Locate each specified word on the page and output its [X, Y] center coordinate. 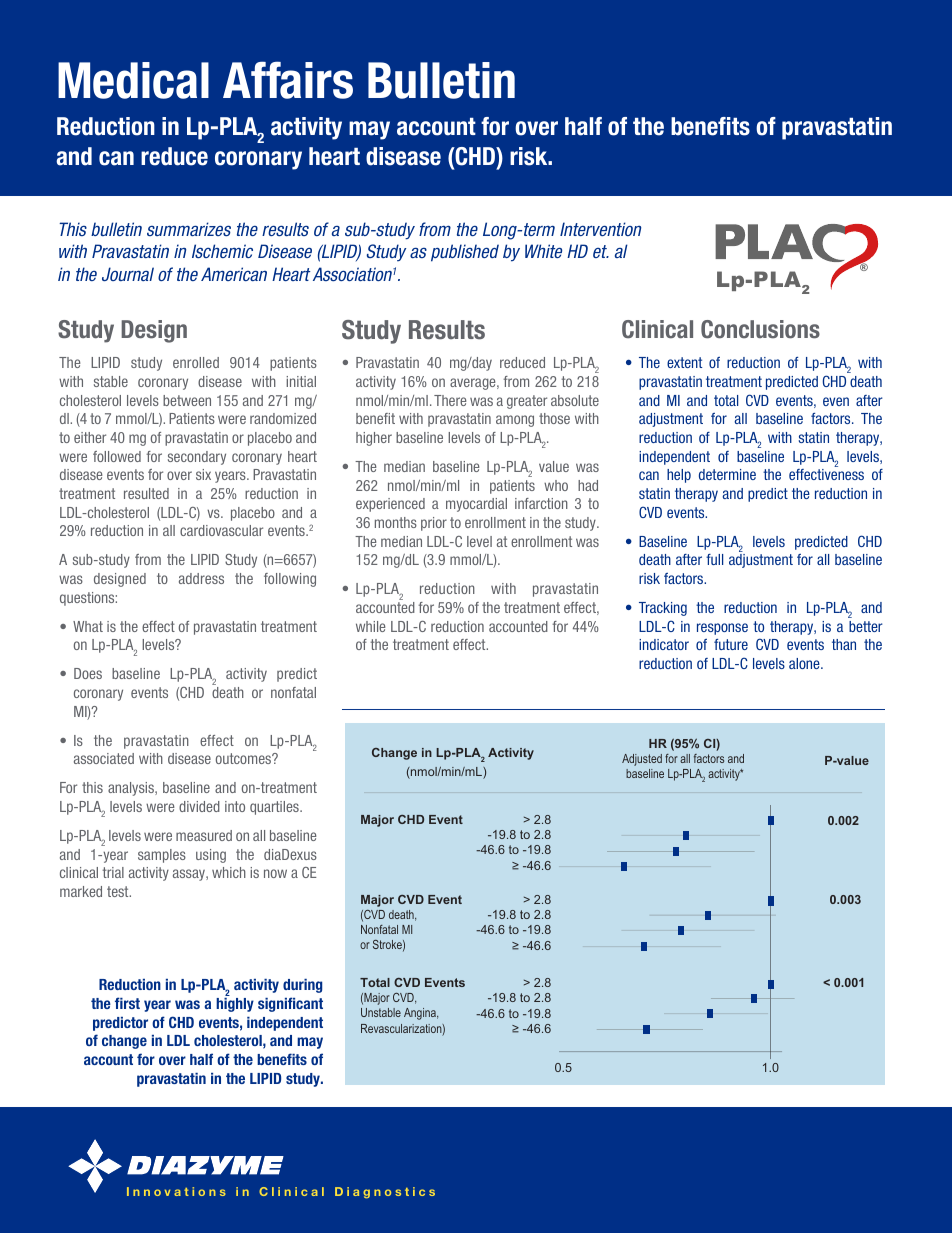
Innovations [176, 1191]
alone [805, 663]
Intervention [600, 229]
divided [199, 806]
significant [290, 1004]
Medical [133, 80]
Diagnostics [385, 1193]
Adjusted [642, 760]
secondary [197, 458]
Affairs [288, 80]
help [679, 476]
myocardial [476, 505]
